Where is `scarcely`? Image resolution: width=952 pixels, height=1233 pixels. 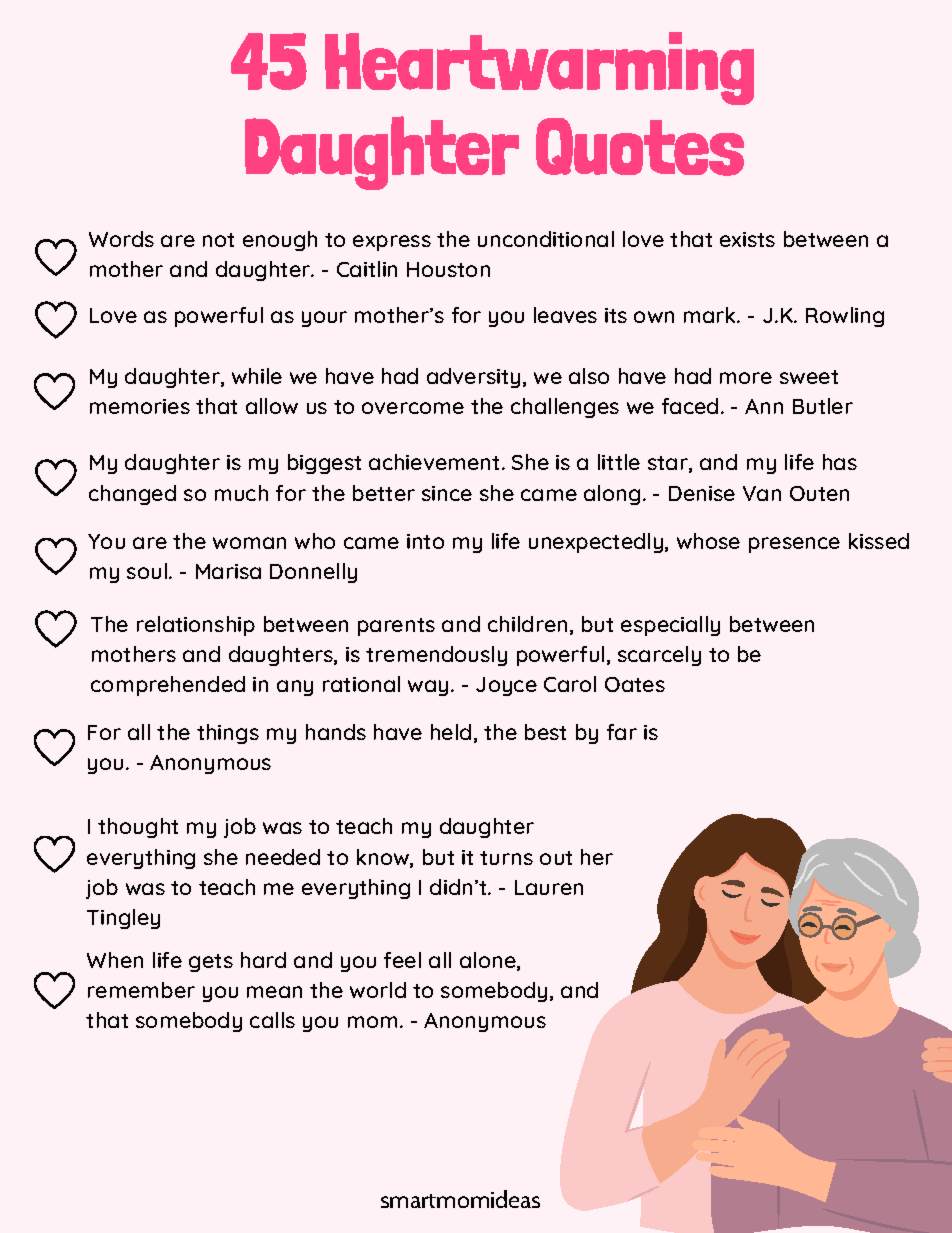
scarcely is located at coordinates (659, 656).
